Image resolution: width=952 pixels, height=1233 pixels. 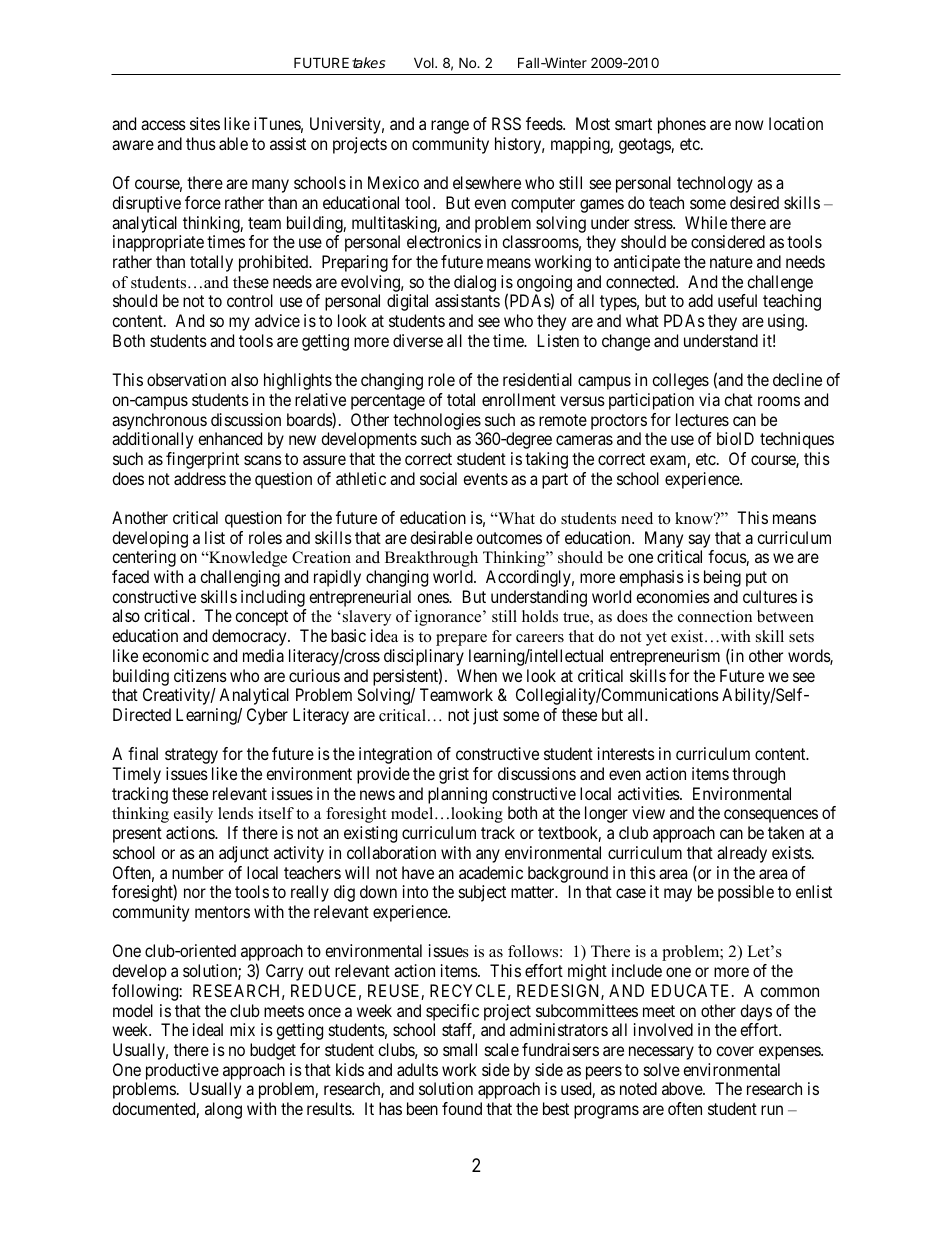 I want to click on thus, so click(x=201, y=143).
